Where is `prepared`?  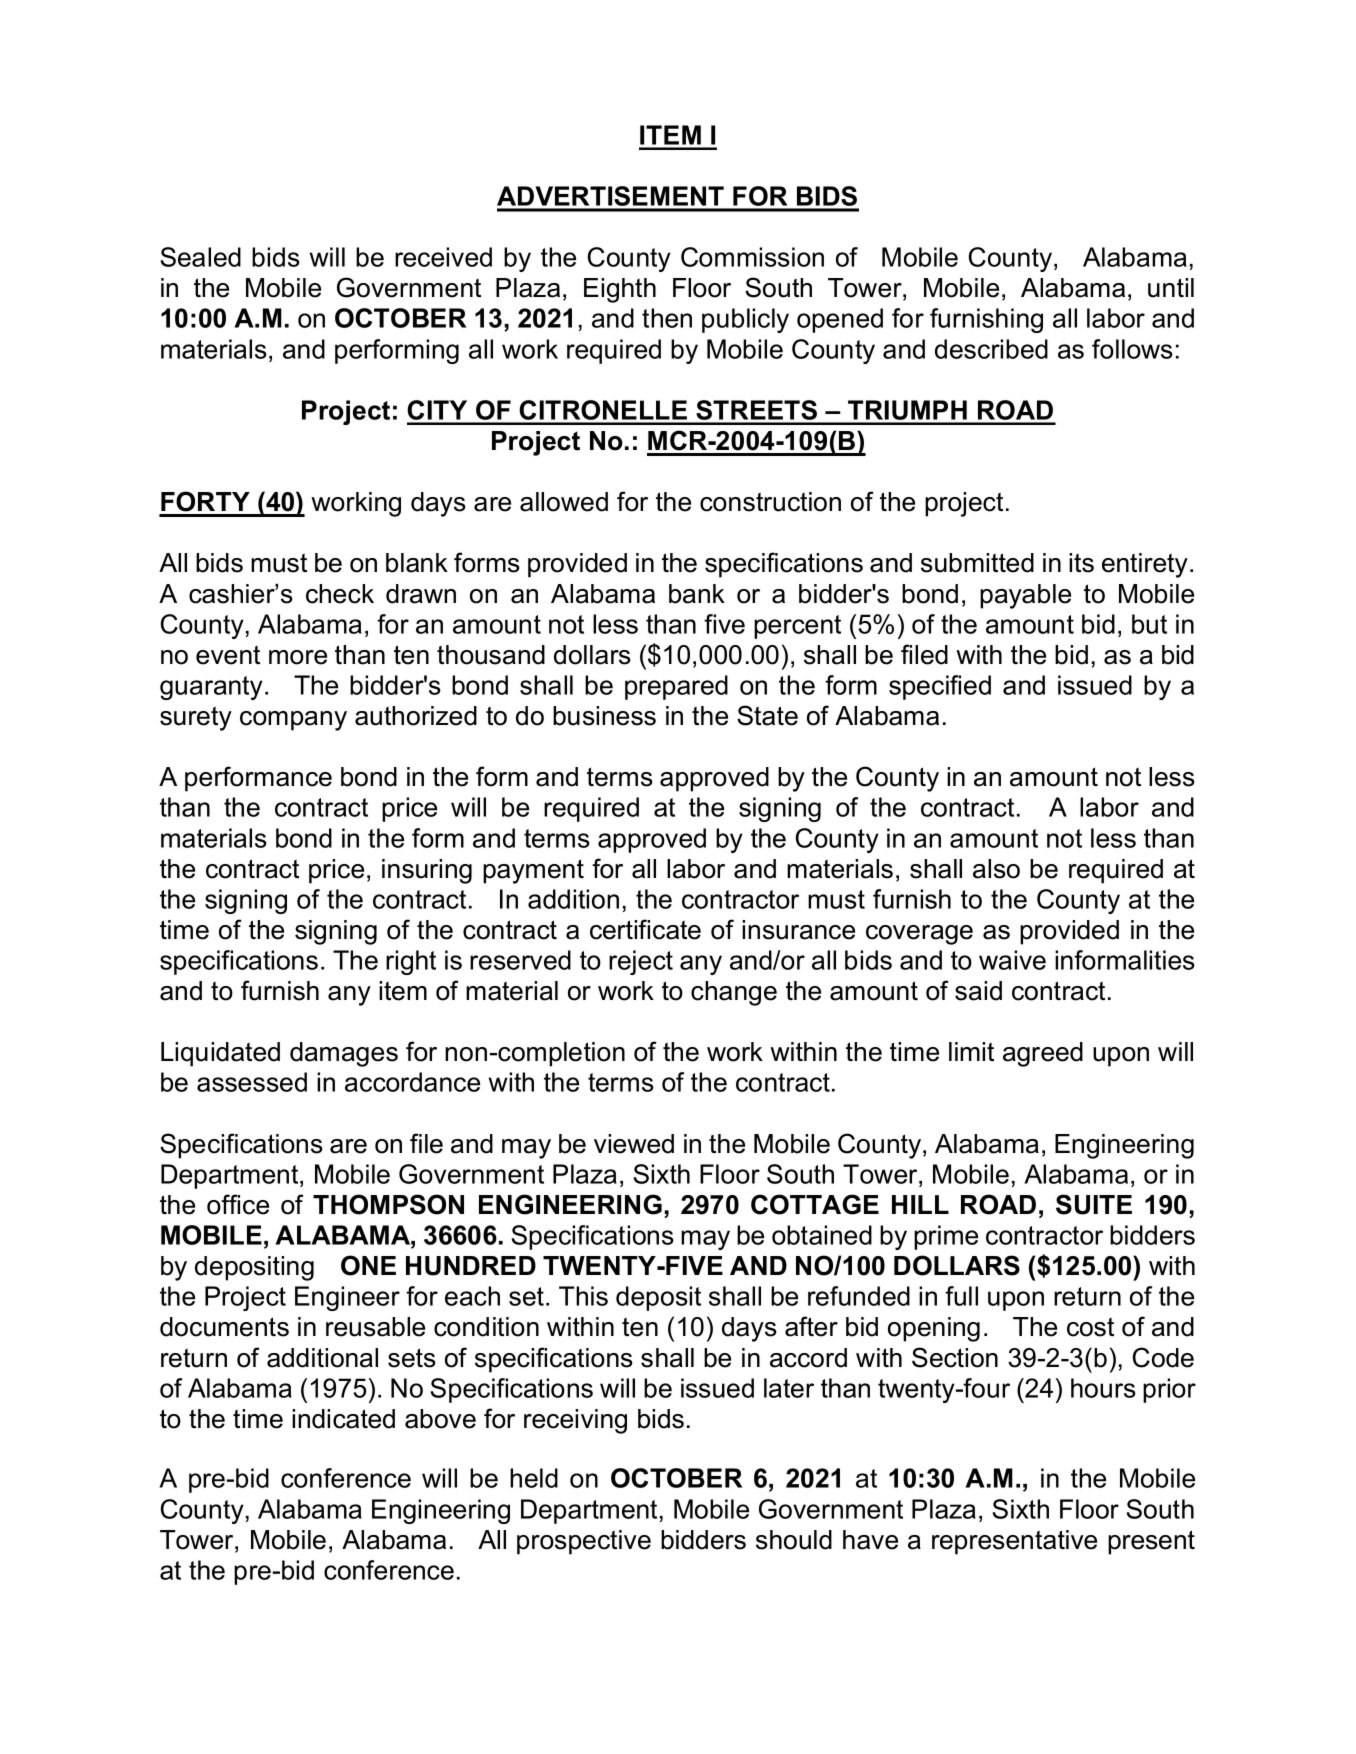 prepared is located at coordinates (676, 687).
